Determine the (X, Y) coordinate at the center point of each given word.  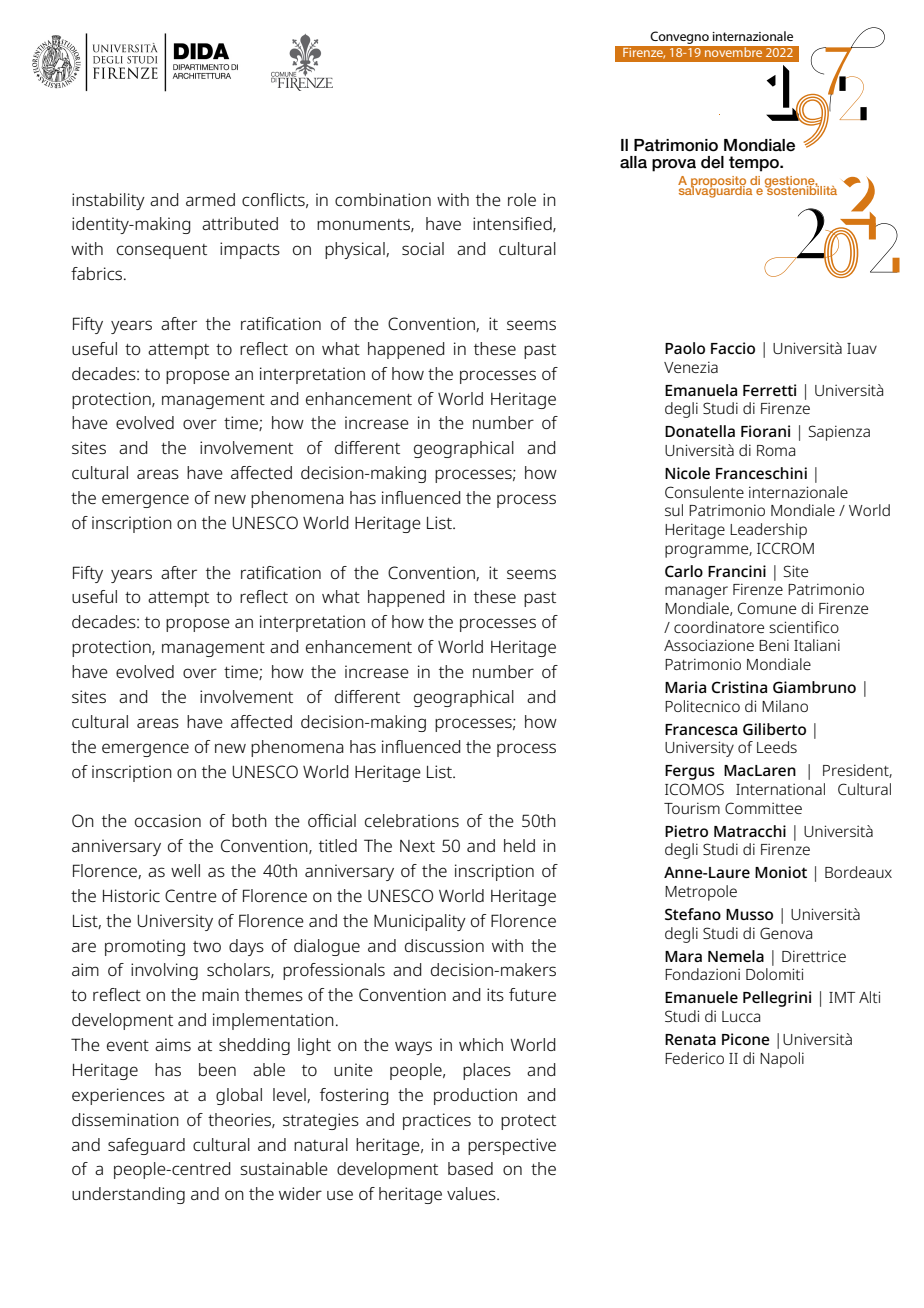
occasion (168, 820)
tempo (755, 164)
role (522, 199)
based (470, 1168)
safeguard (146, 1146)
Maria (685, 687)
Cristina (739, 687)
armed (210, 199)
